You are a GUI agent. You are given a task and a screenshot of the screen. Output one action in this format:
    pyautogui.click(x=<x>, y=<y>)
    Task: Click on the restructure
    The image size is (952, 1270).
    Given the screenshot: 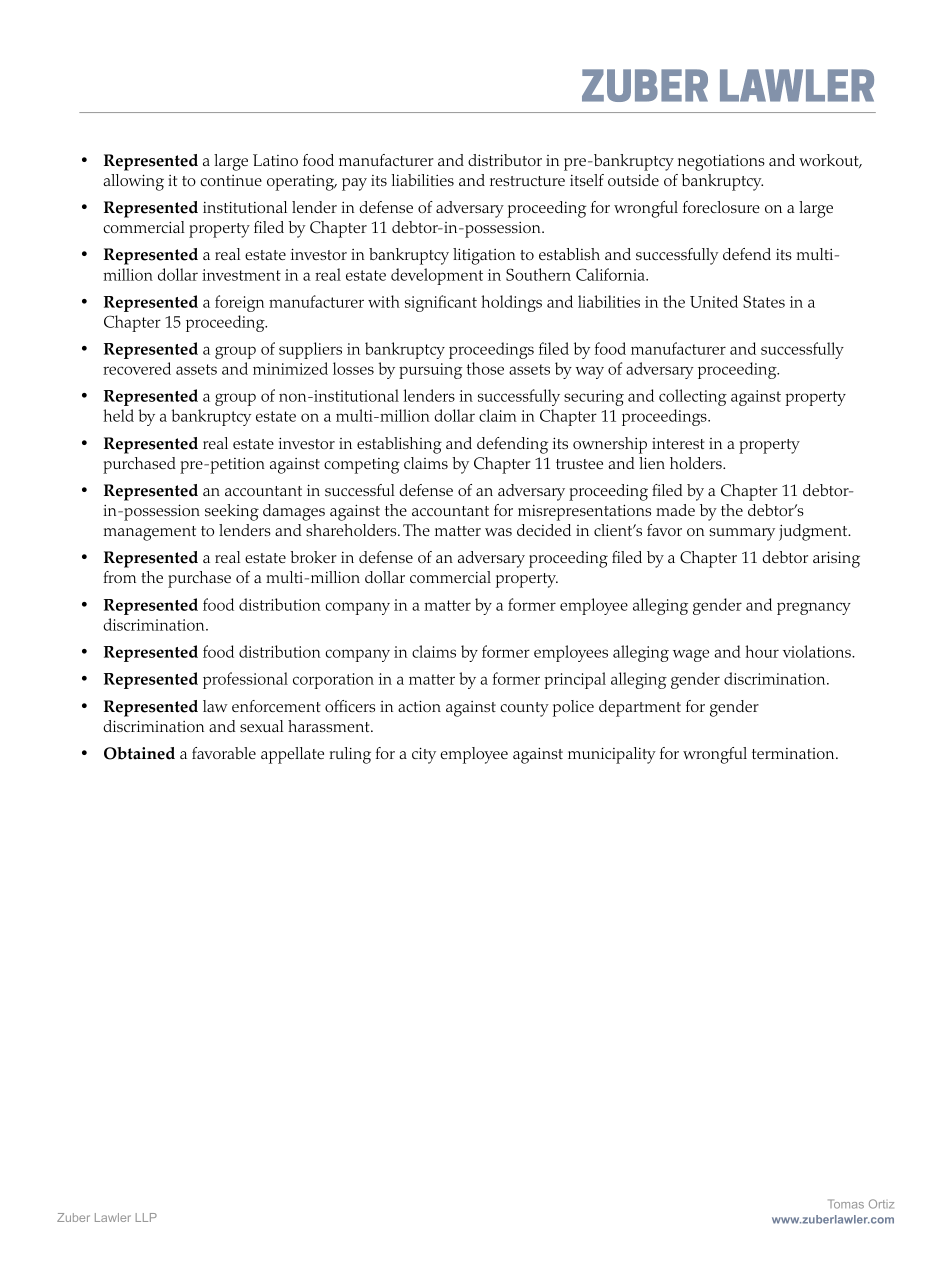 What is the action you would take?
    pyautogui.click(x=527, y=181)
